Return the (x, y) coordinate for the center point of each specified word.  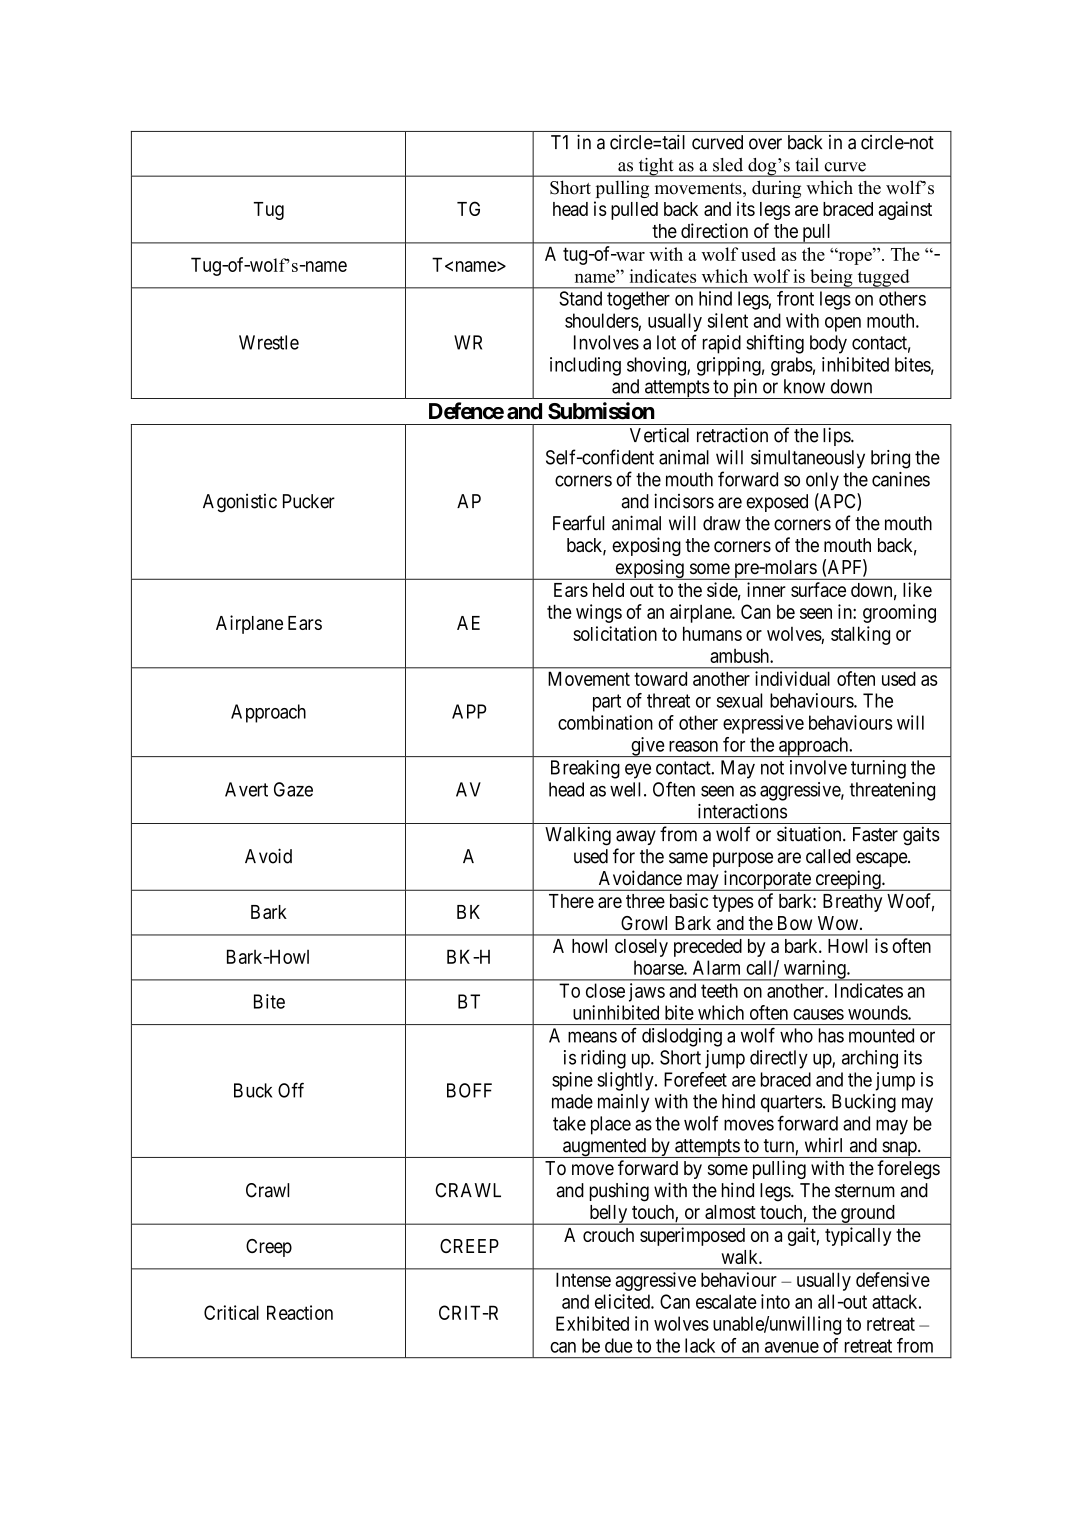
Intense (583, 1279)
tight (656, 167)
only (822, 481)
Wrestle (269, 342)
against (905, 210)
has (831, 1035)
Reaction (300, 1312)
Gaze (293, 789)
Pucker (309, 501)
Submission (601, 411)
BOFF (469, 1090)
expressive (763, 724)
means (592, 1037)
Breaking (585, 769)
